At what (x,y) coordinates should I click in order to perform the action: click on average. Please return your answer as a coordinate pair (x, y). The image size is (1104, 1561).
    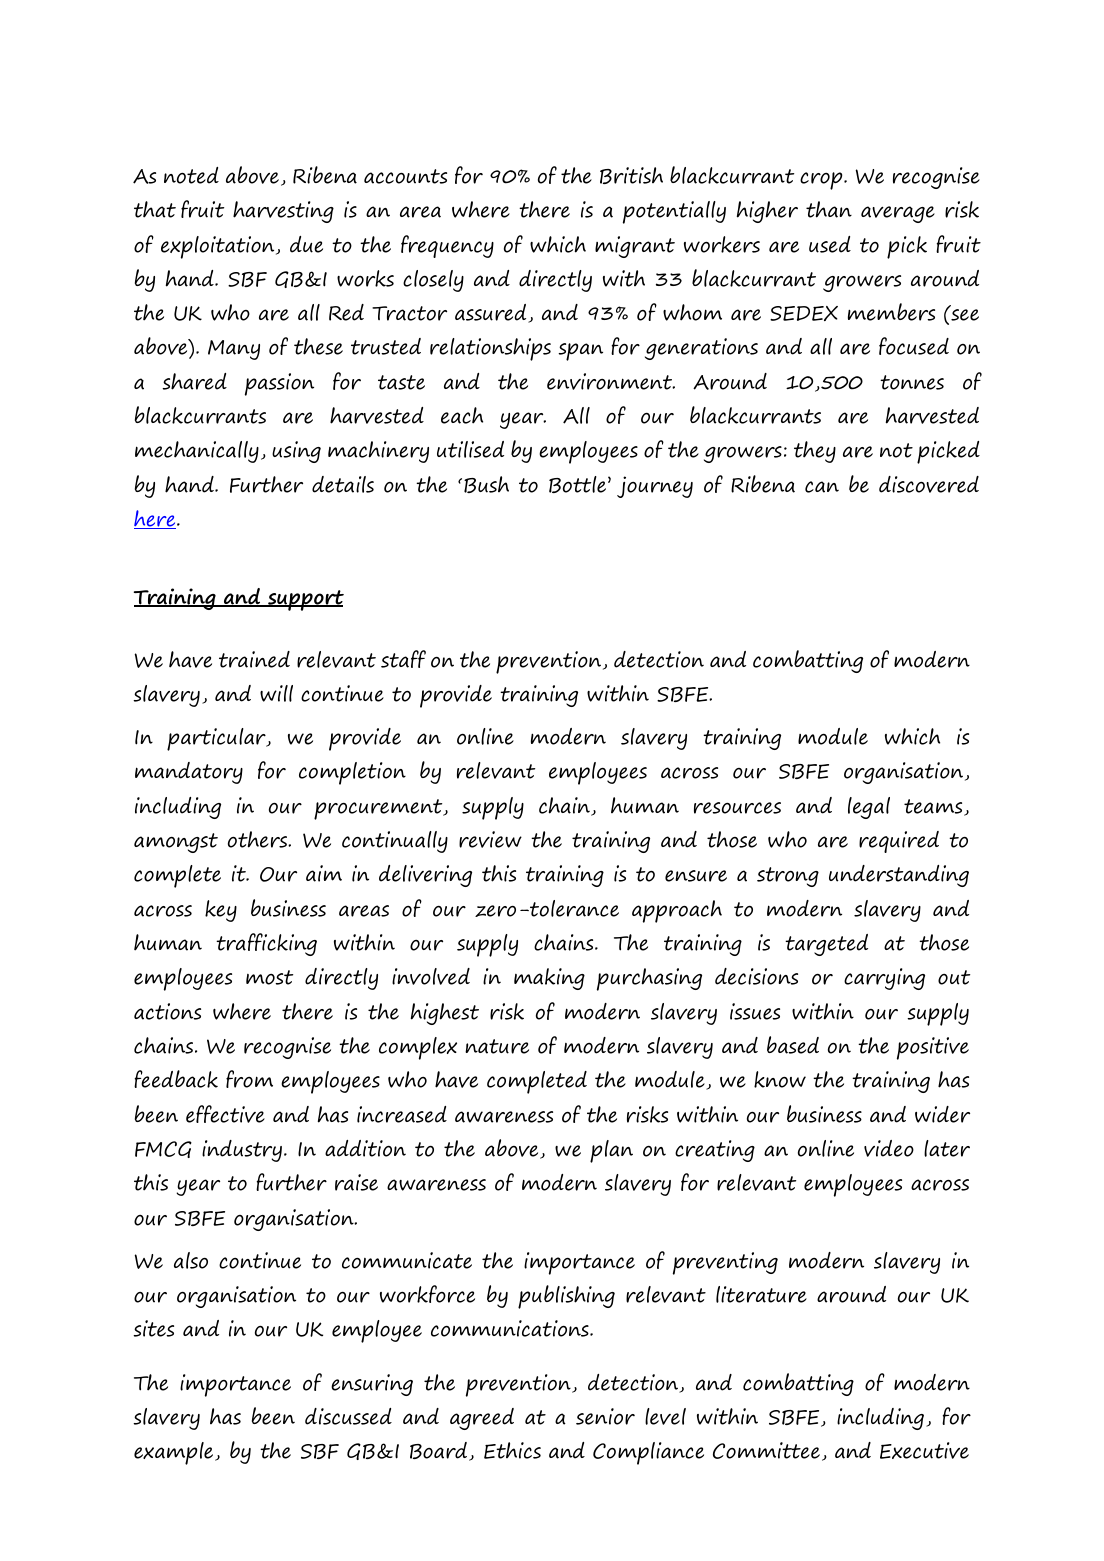
    Looking at the image, I should click on (898, 214).
